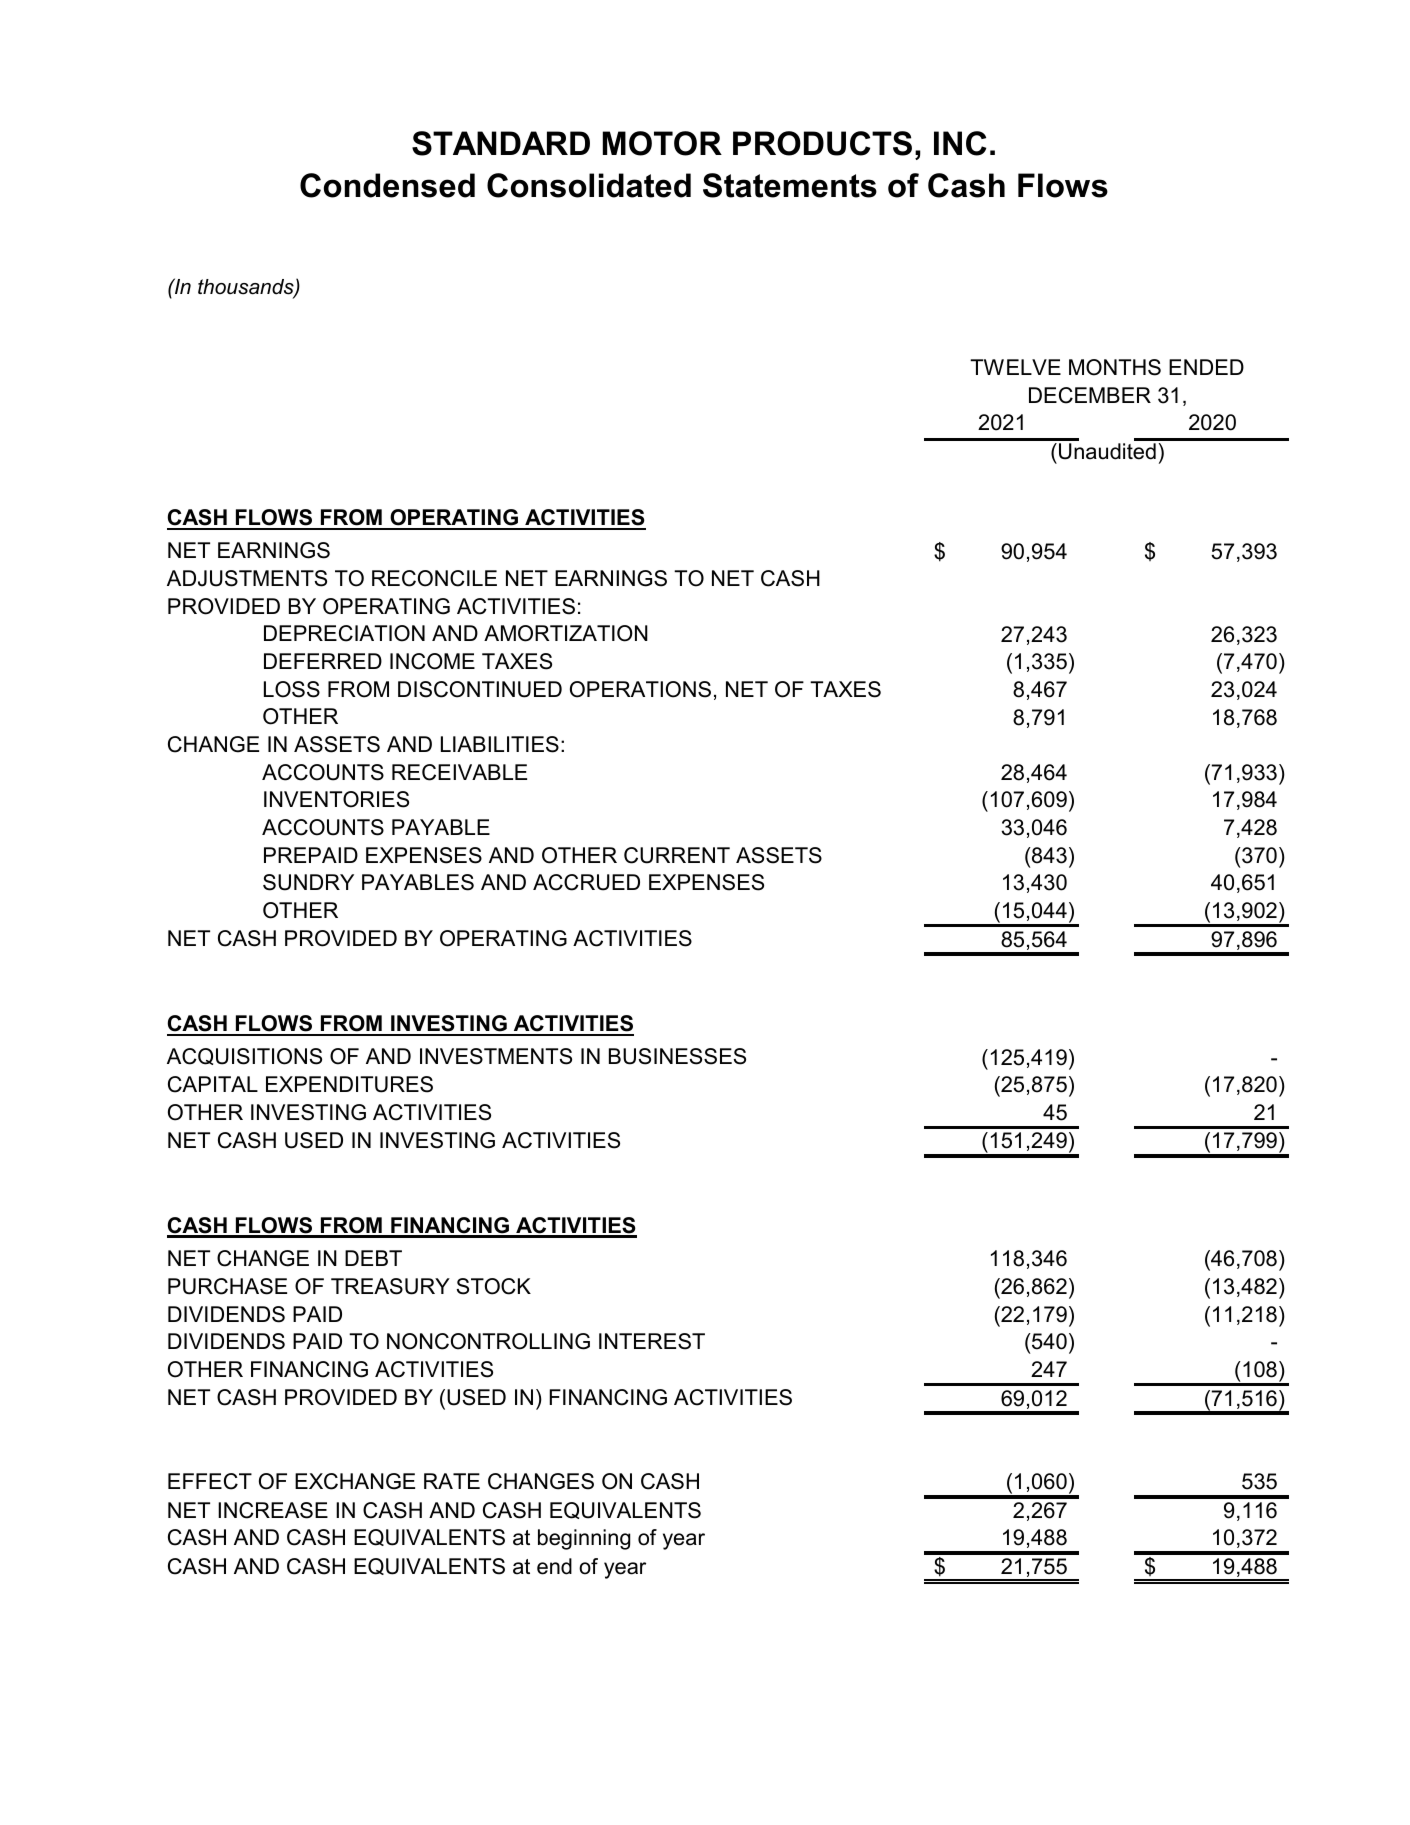 Image resolution: width=1410 pixels, height=1825 pixels. What do you see at coordinates (273, 1510) in the screenshot?
I see `INCREASE` at bounding box center [273, 1510].
